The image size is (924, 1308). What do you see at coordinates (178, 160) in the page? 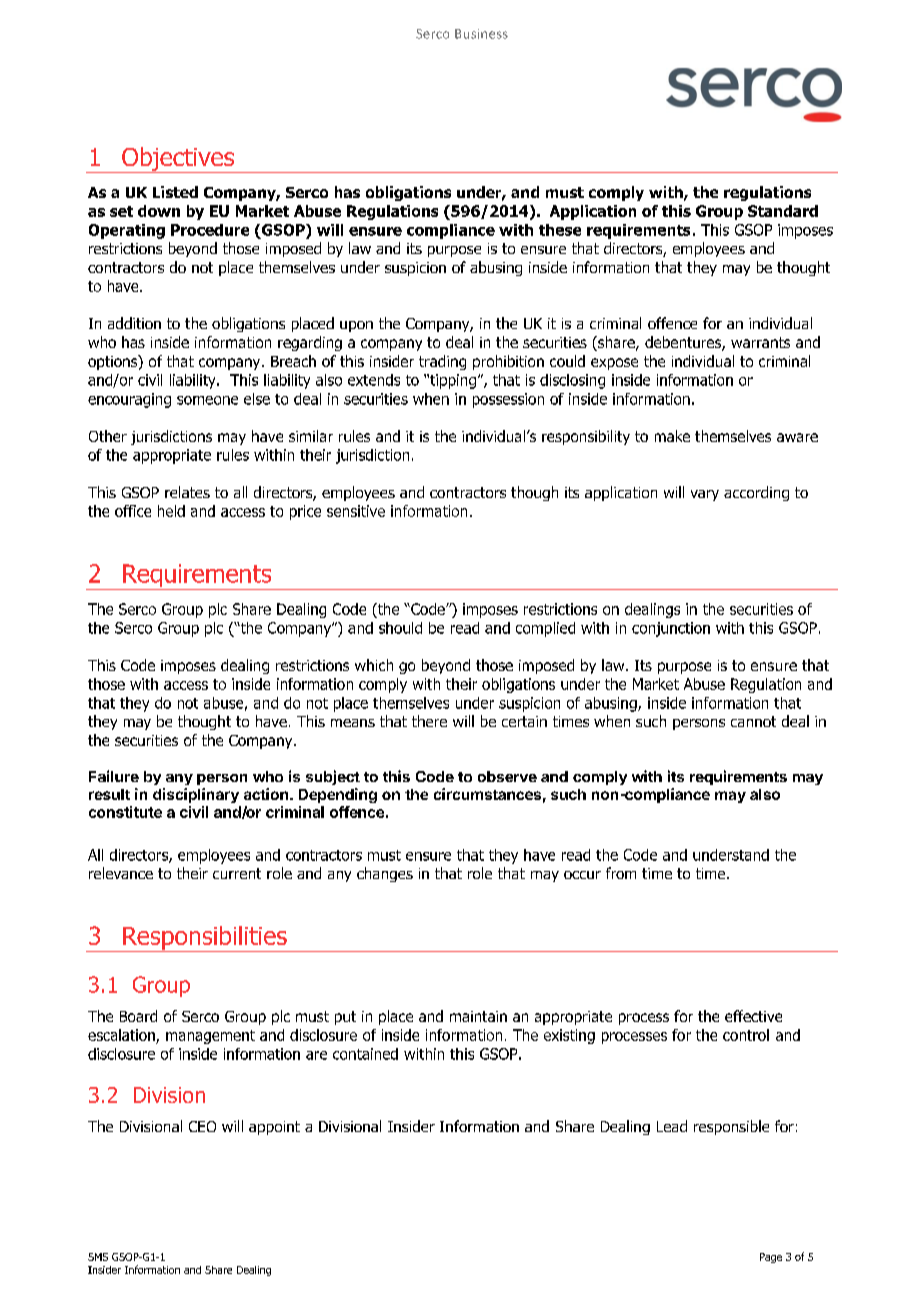
I see `Objectives` at bounding box center [178, 160].
